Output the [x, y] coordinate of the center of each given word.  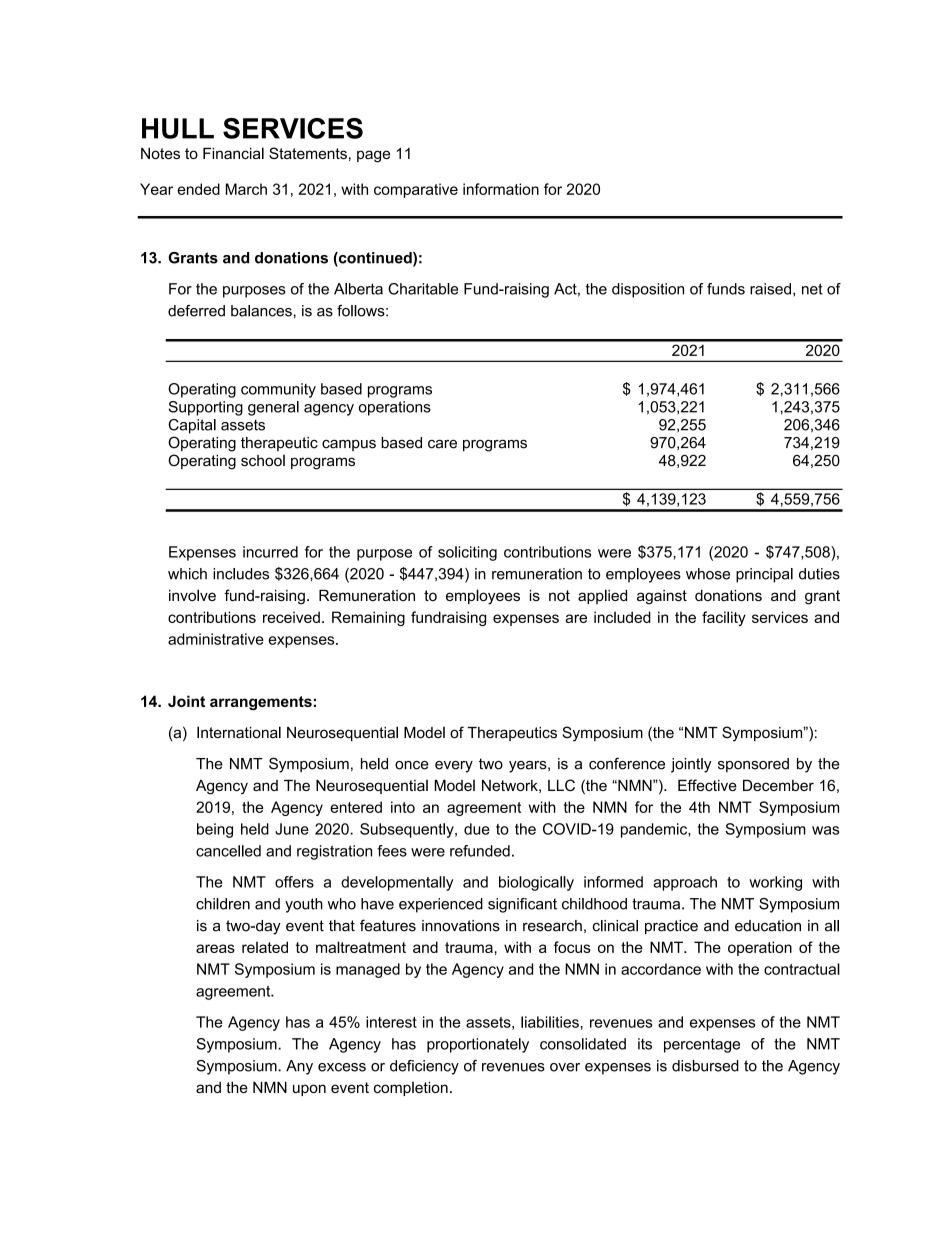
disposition [648, 290]
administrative [216, 639]
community [278, 390]
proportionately [478, 1045]
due [477, 829]
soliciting [467, 553]
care [442, 444]
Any [299, 1067]
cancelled [228, 851]
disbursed [705, 1066]
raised [770, 289]
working [775, 883]
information [501, 189]
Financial [233, 153]
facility [724, 618]
